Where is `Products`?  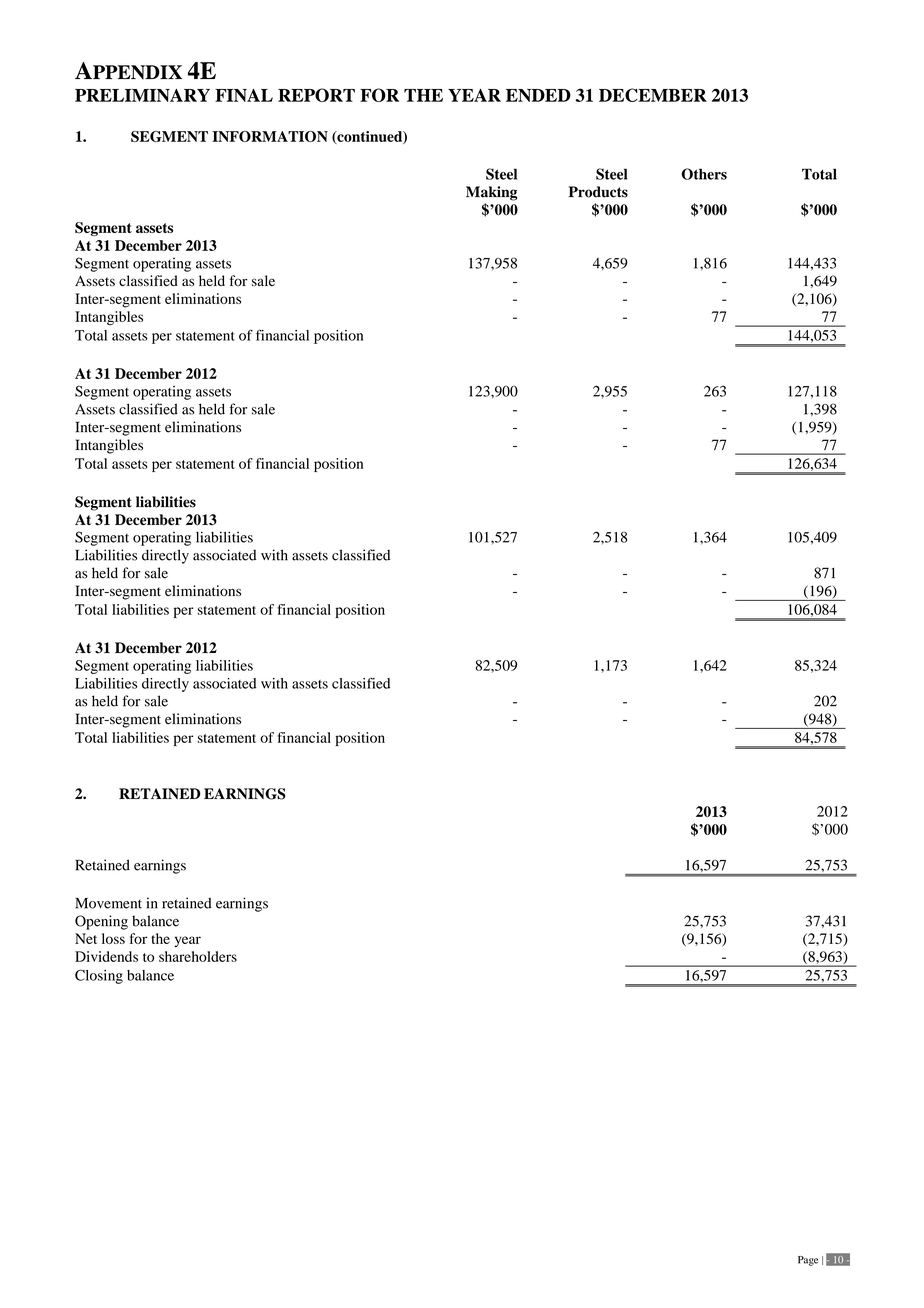
Products is located at coordinates (598, 192).
